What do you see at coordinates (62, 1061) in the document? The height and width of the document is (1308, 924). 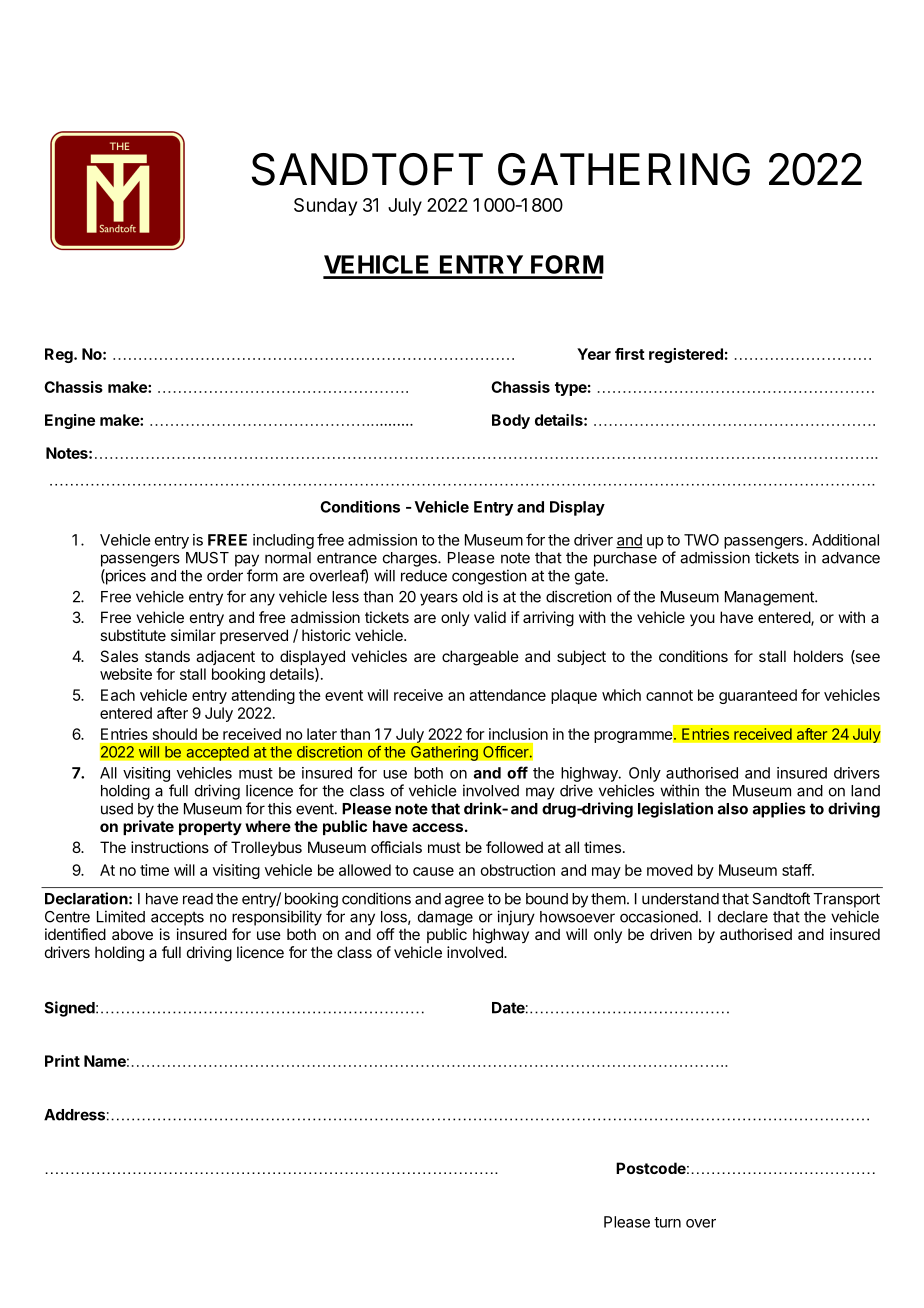 I see `Print` at bounding box center [62, 1061].
